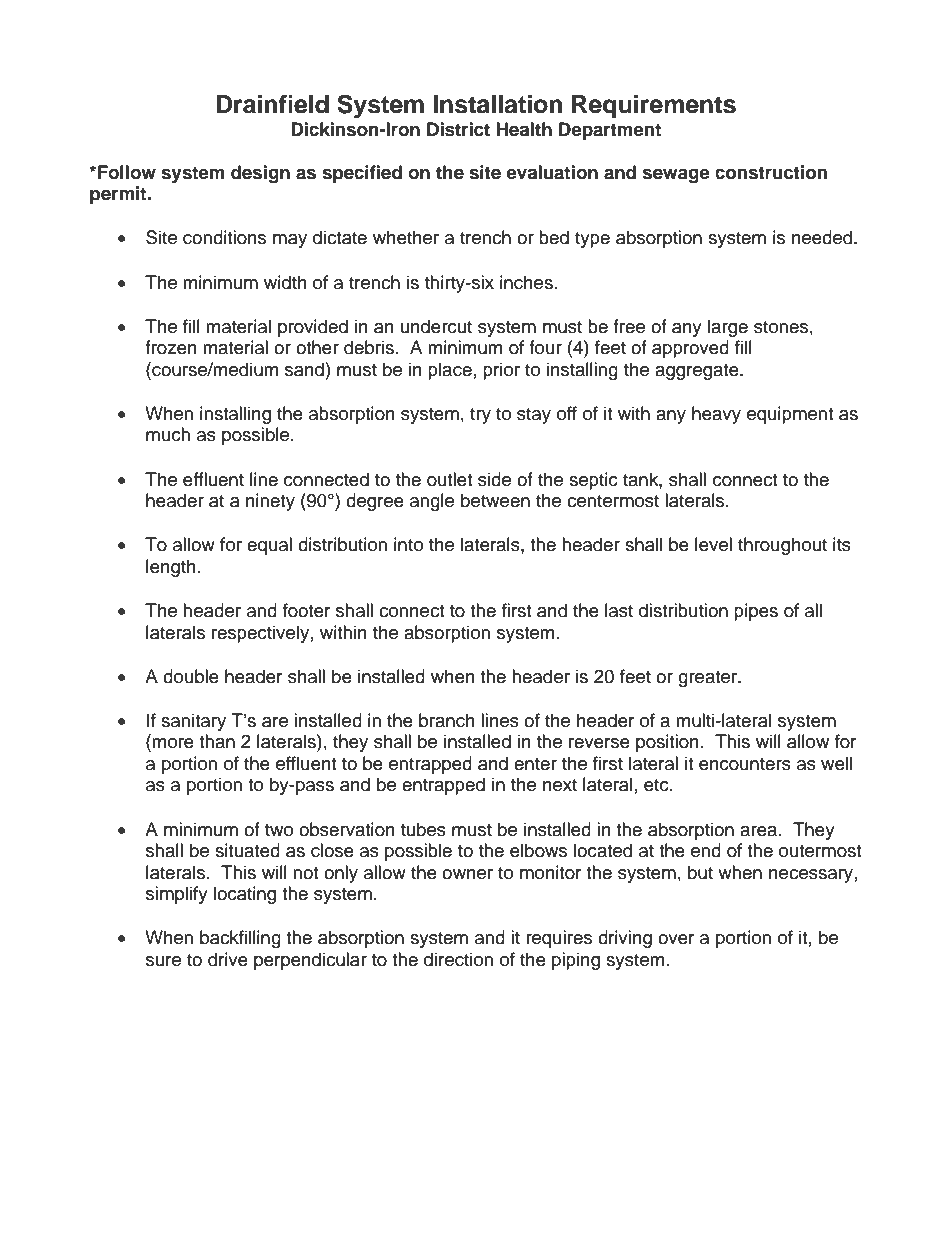 The width and height of the image is (952, 1233). I want to click on between, so click(495, 500).
